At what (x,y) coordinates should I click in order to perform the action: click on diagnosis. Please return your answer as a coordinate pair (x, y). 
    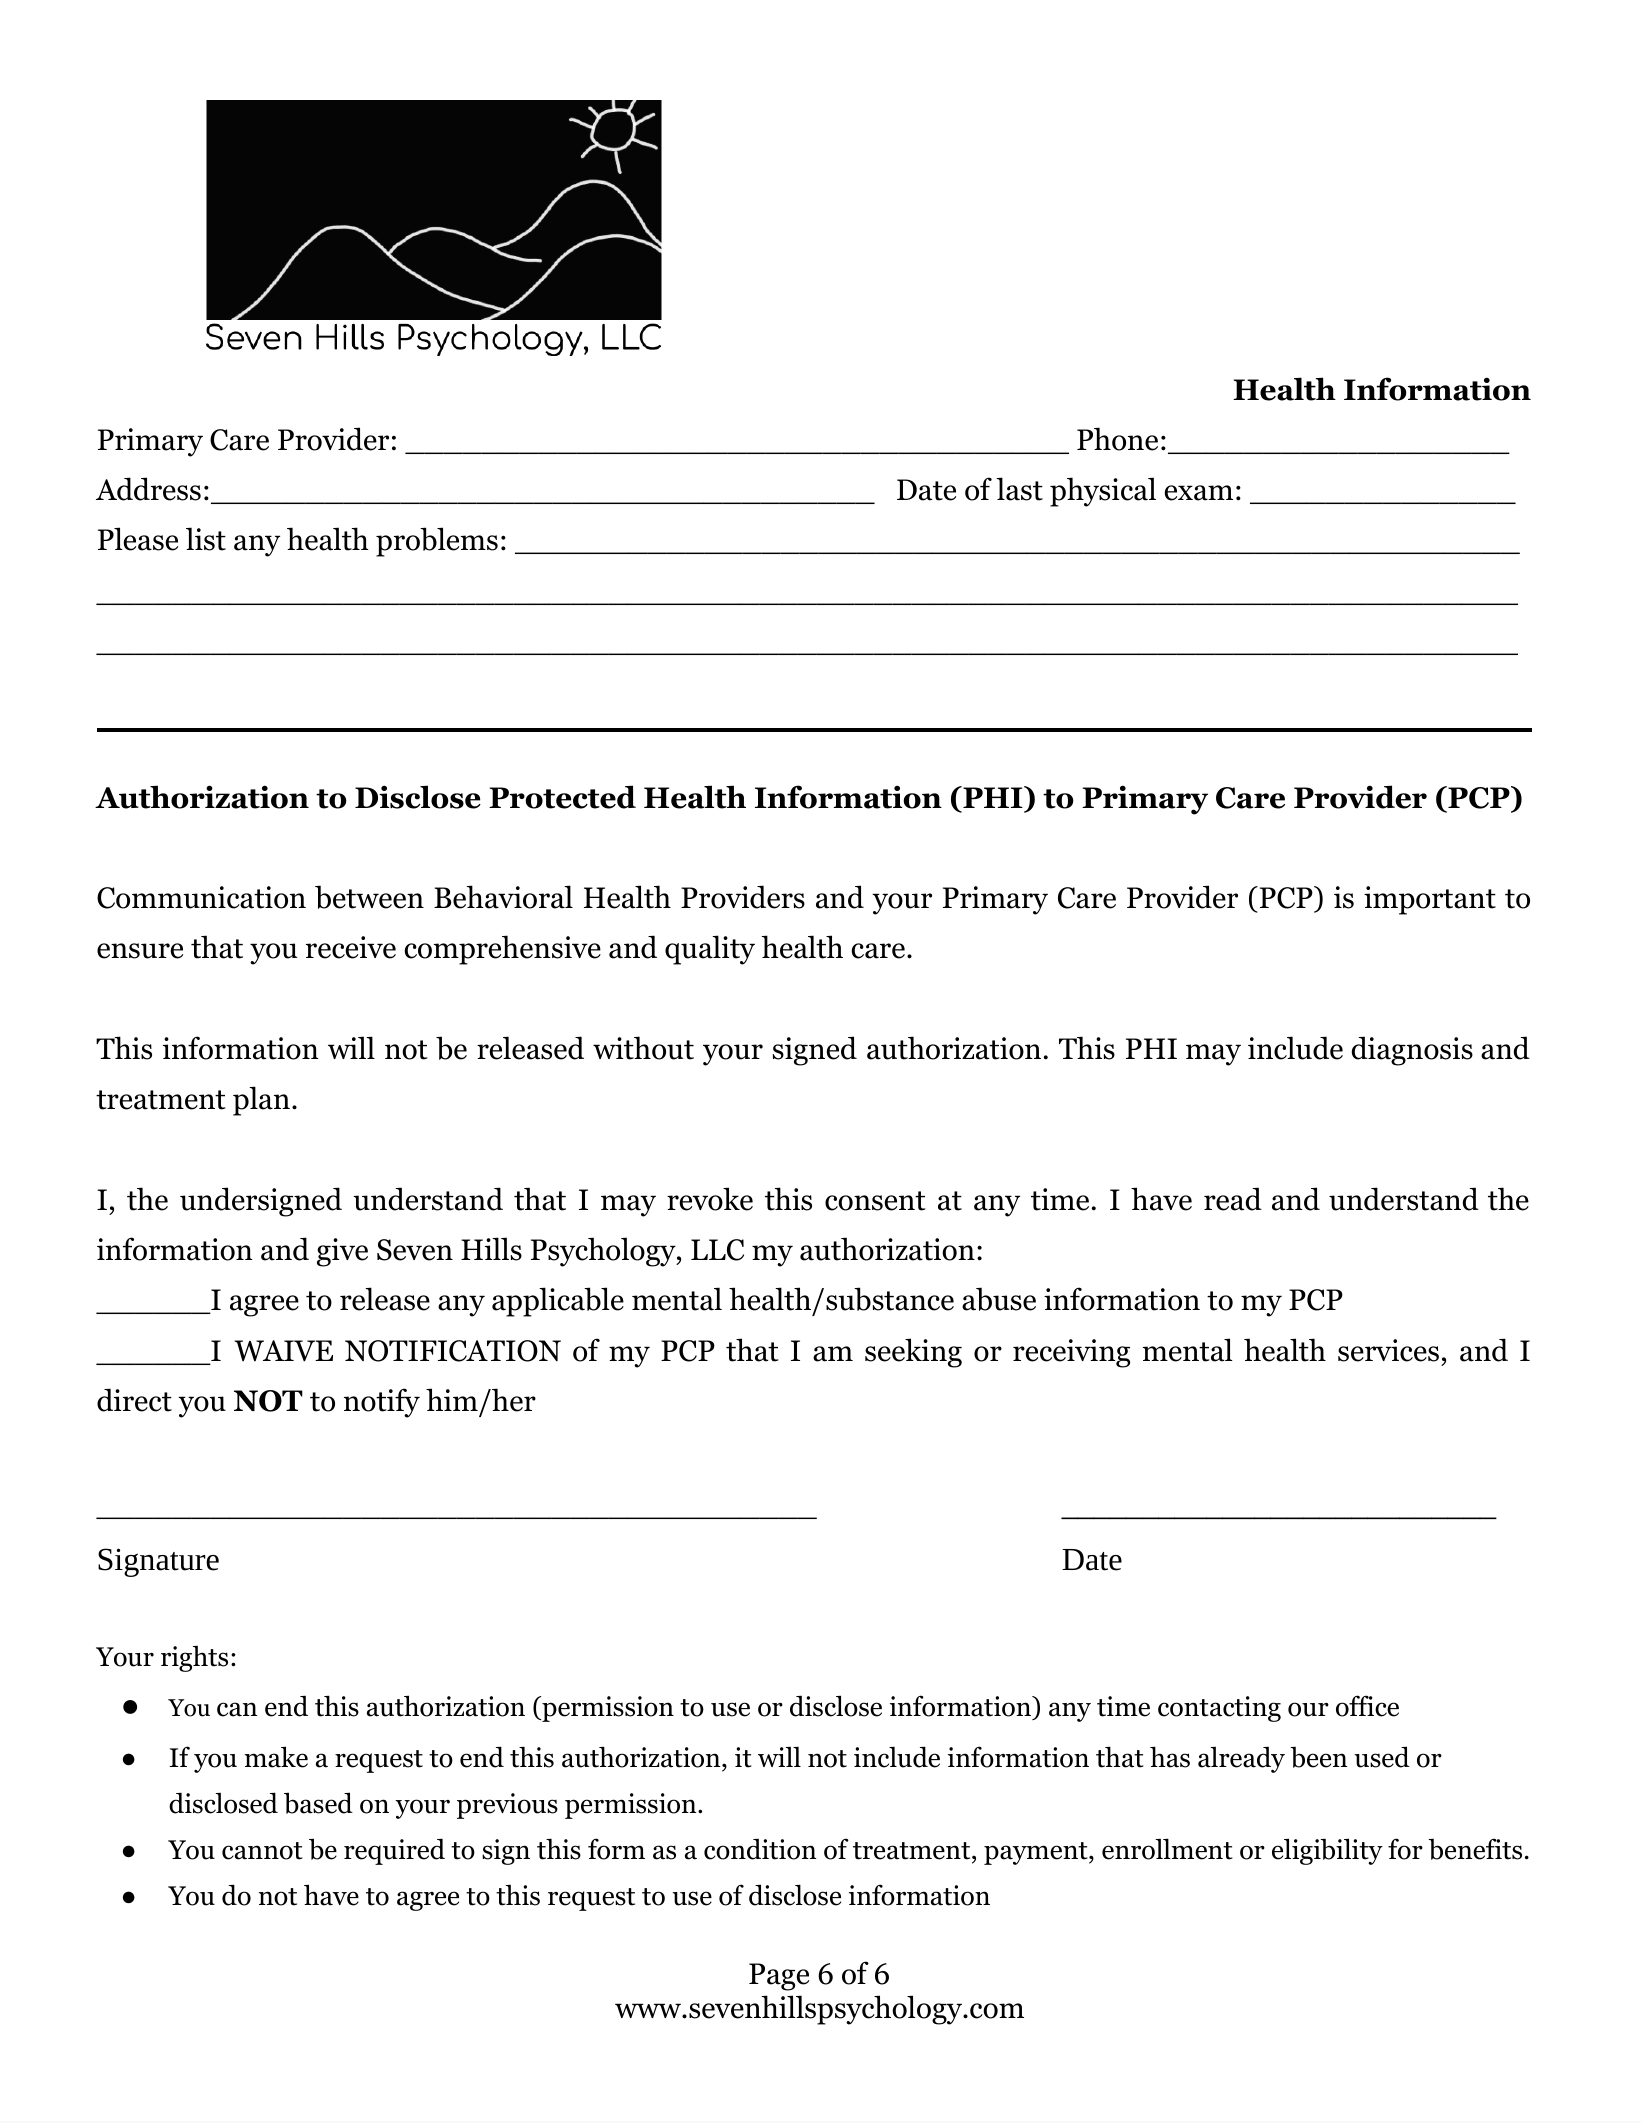
    Looking at the image, I should click on (1412, 1051).
